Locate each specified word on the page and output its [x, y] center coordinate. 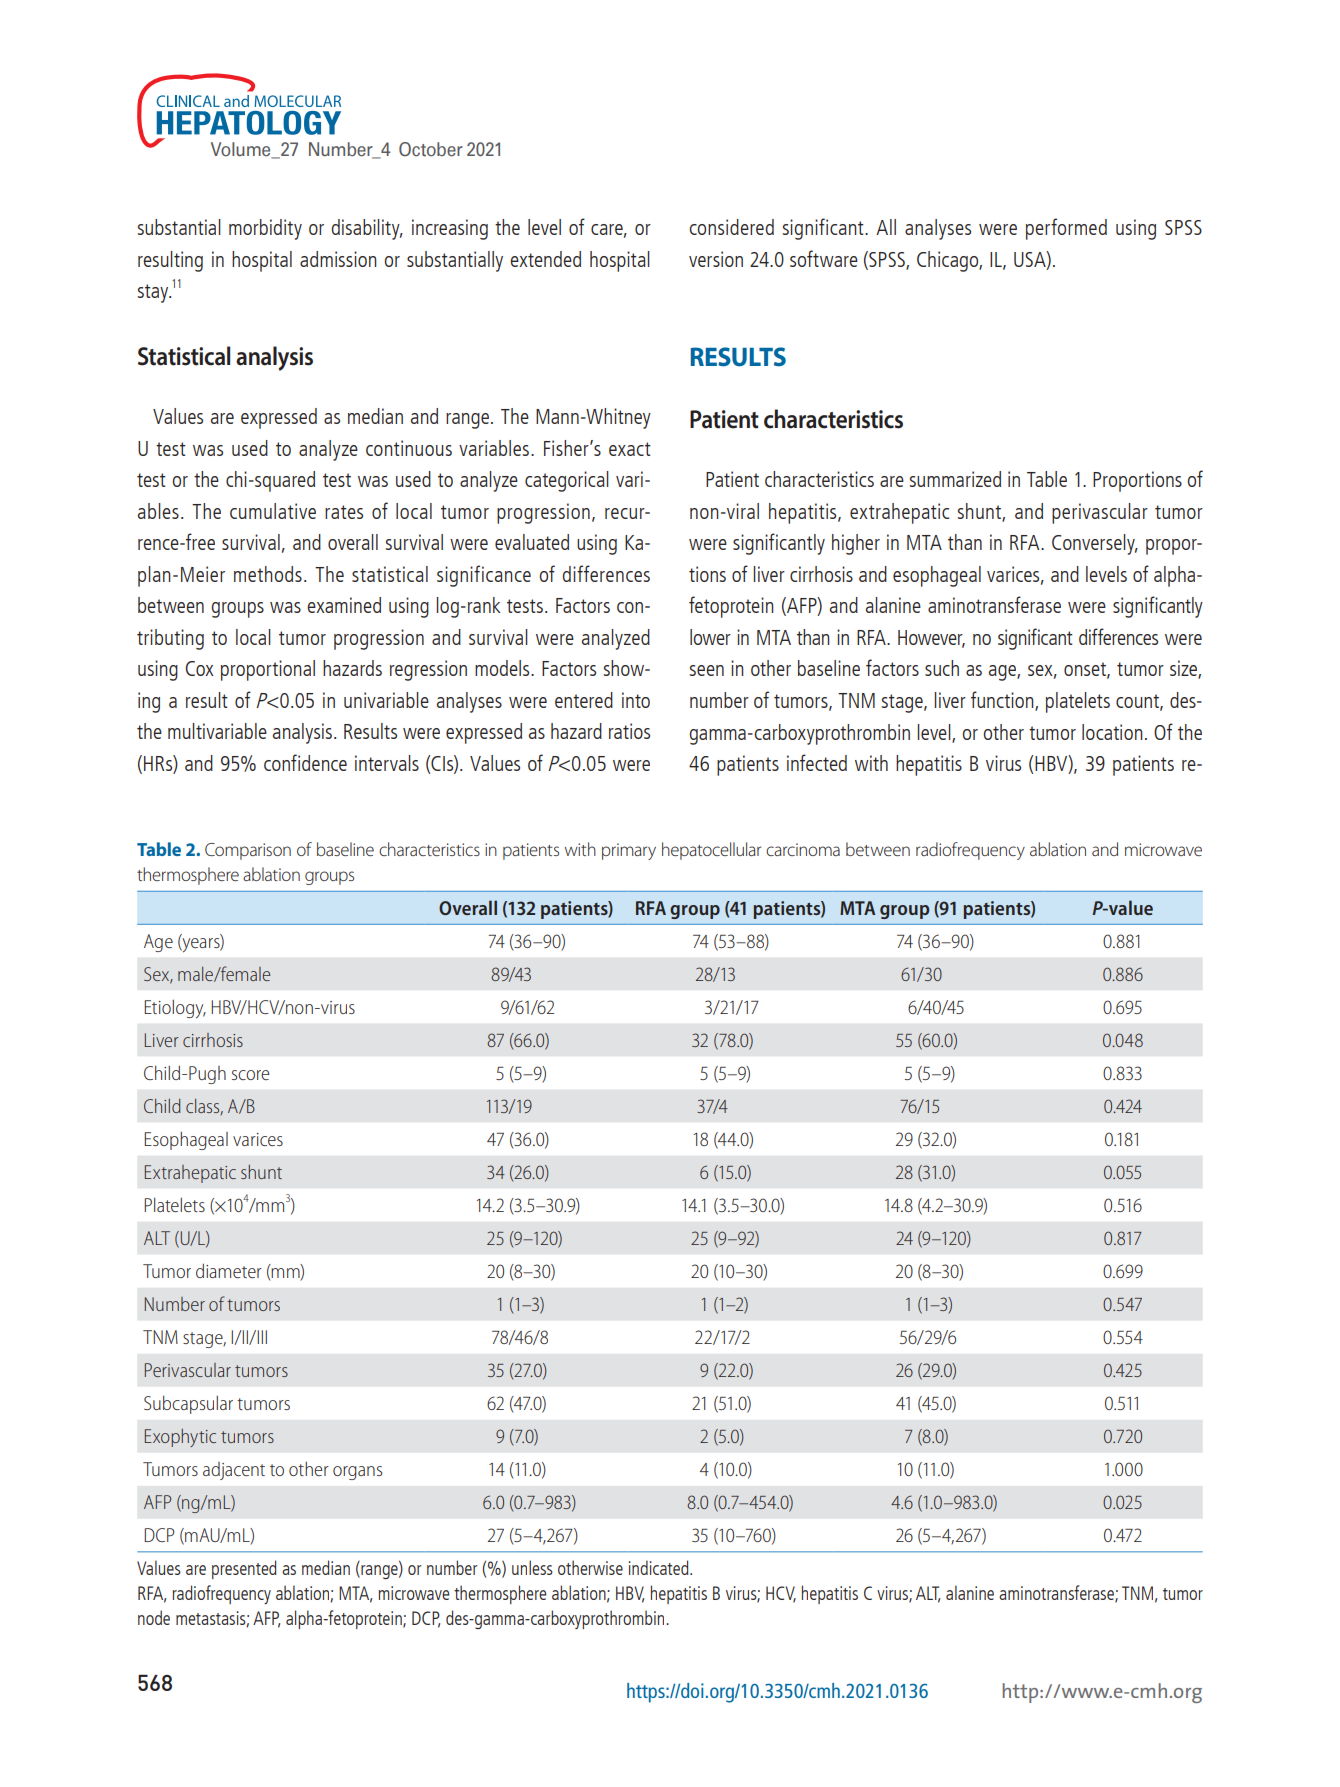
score [250, 1075]
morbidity [265, 229]
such [942, 668]
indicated [660, 1567]
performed [1066, 229]
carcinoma [803, 849]
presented [244, 1569]
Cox [200, 668]
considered [731, 227]
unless [532, 1567]
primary [629, 851]
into [636, 700]
